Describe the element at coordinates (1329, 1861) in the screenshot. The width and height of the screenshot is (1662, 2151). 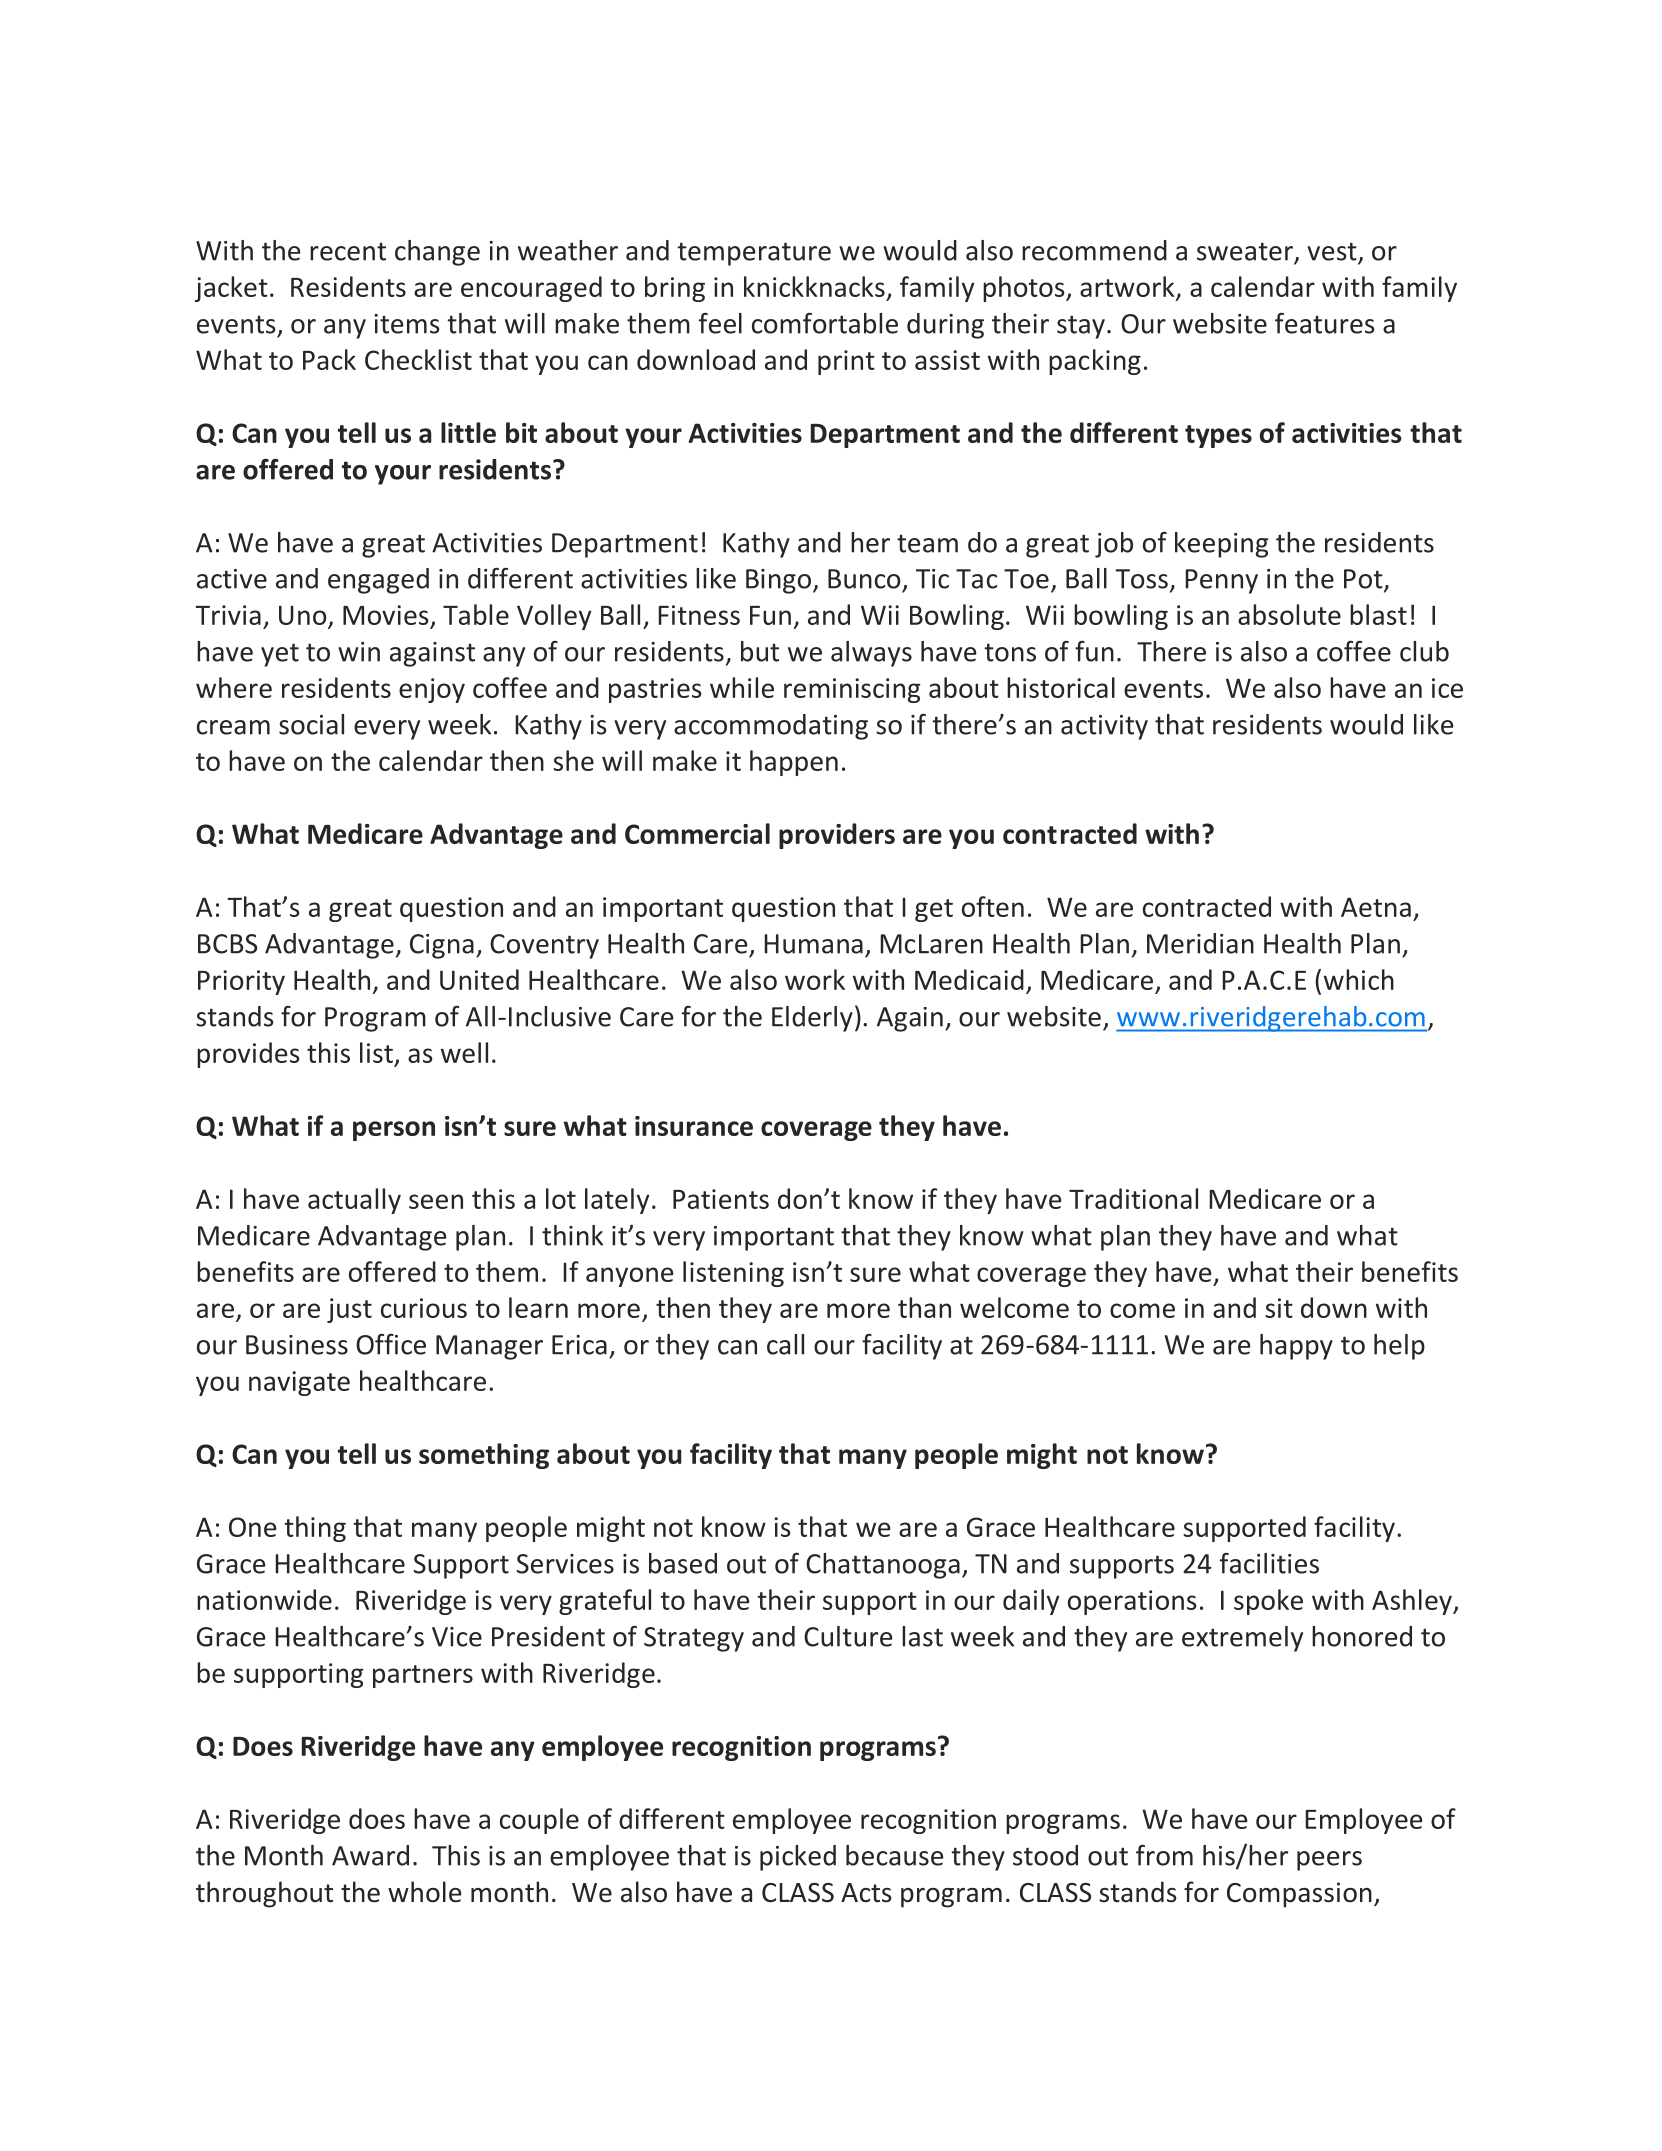
I see `peers` at that location.
